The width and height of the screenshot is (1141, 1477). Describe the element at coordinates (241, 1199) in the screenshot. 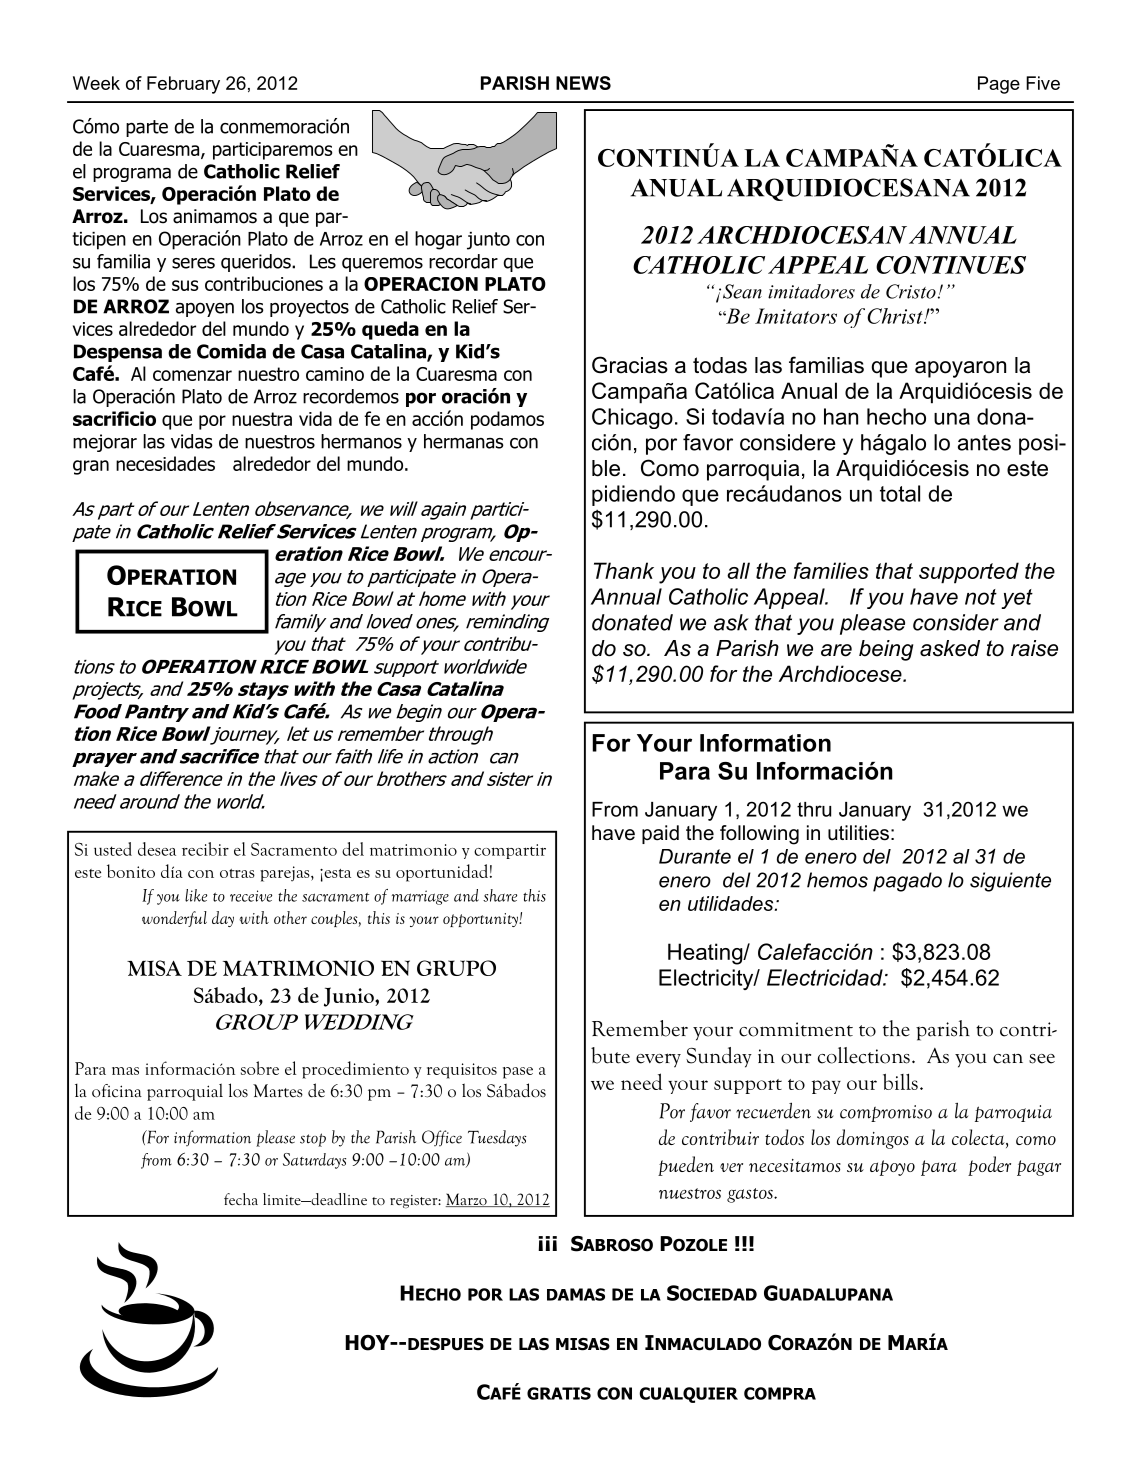

I see `fecha` at that location.
